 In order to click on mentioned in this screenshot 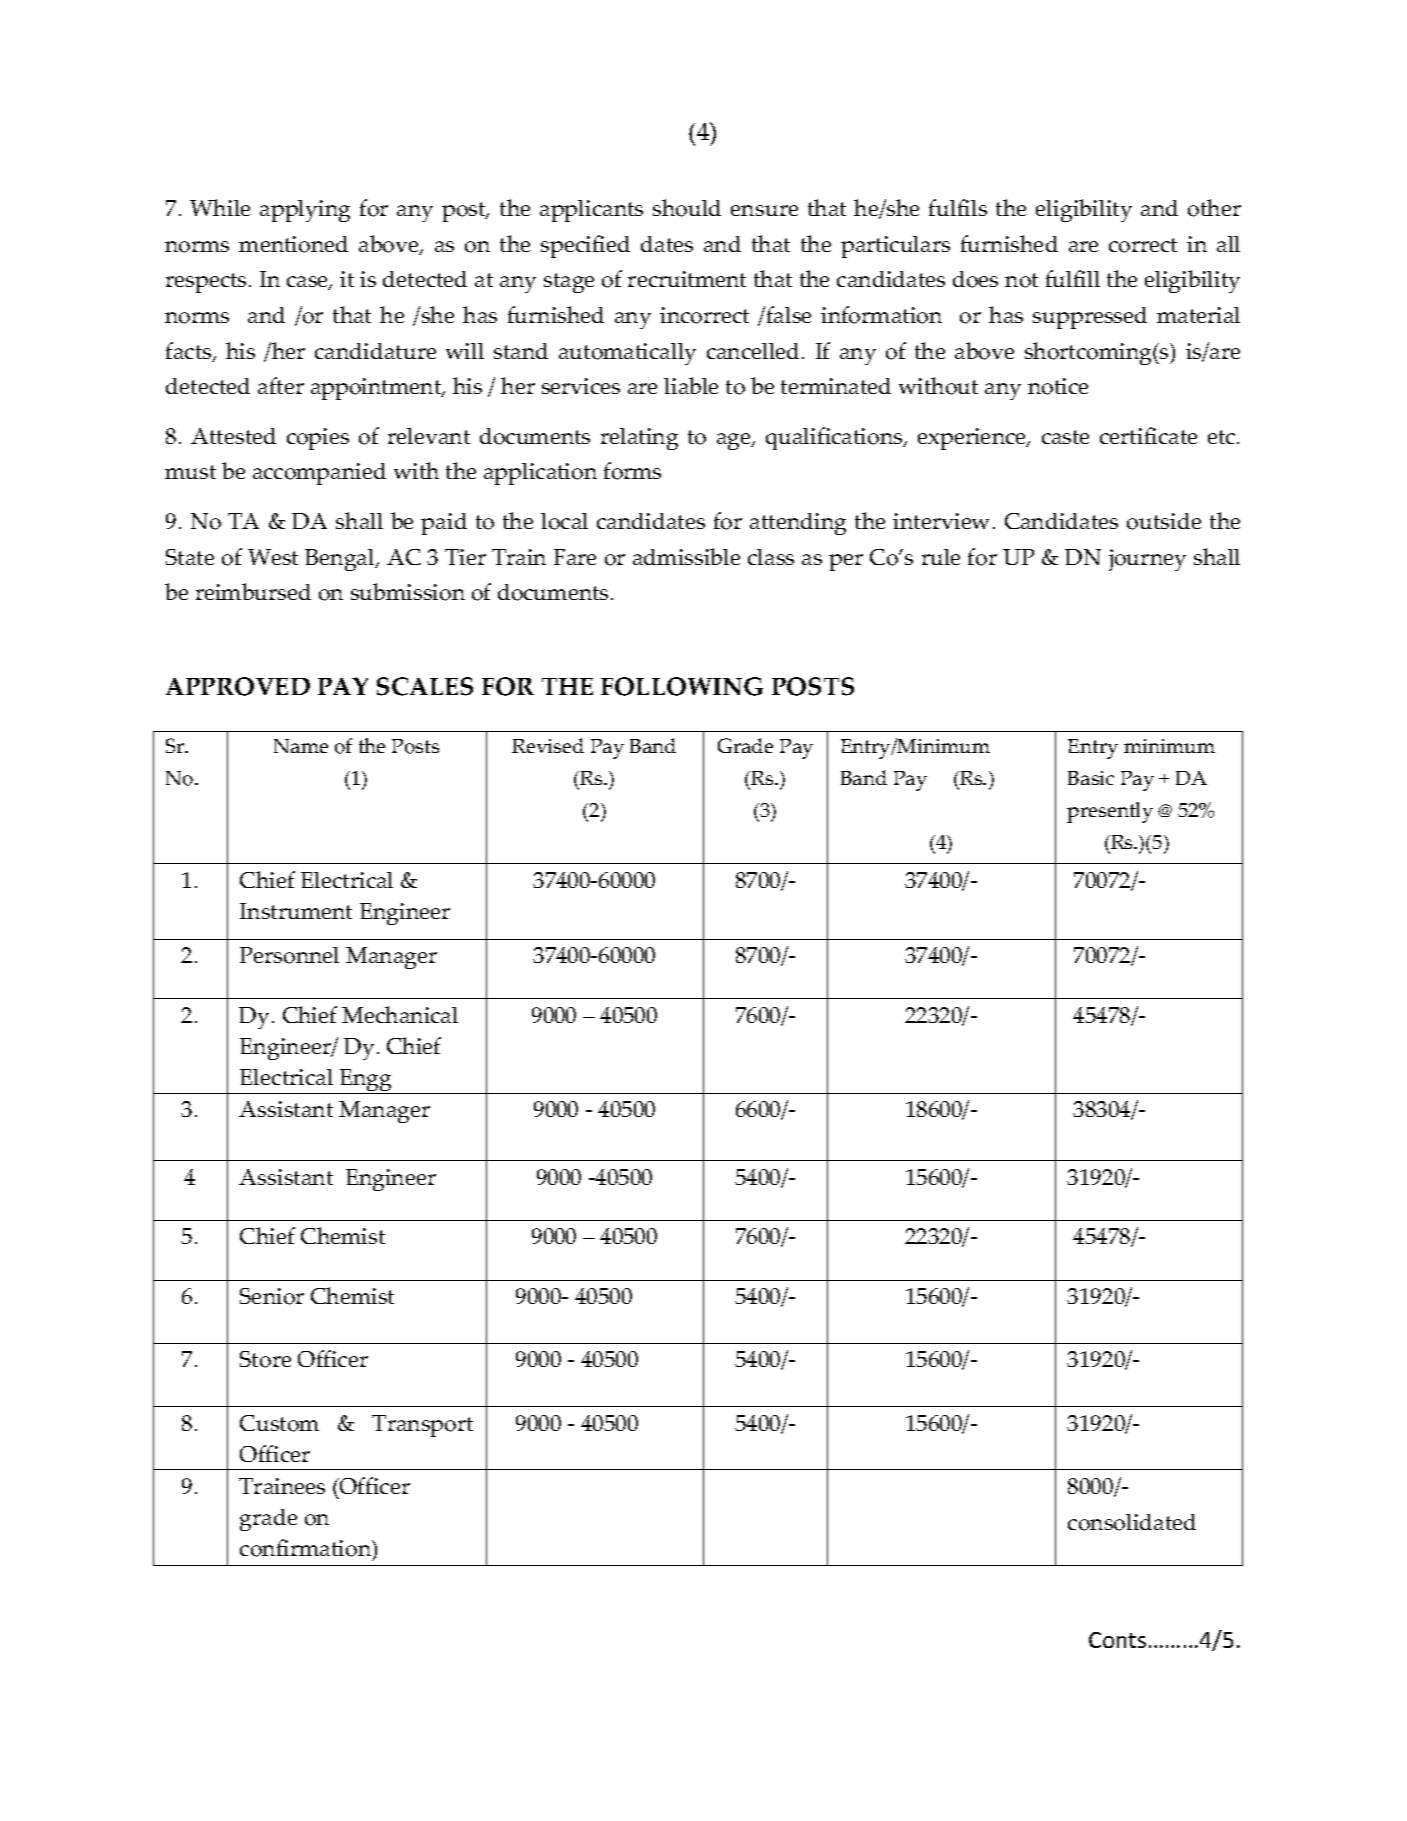, I will do `click(293, 244)`.
